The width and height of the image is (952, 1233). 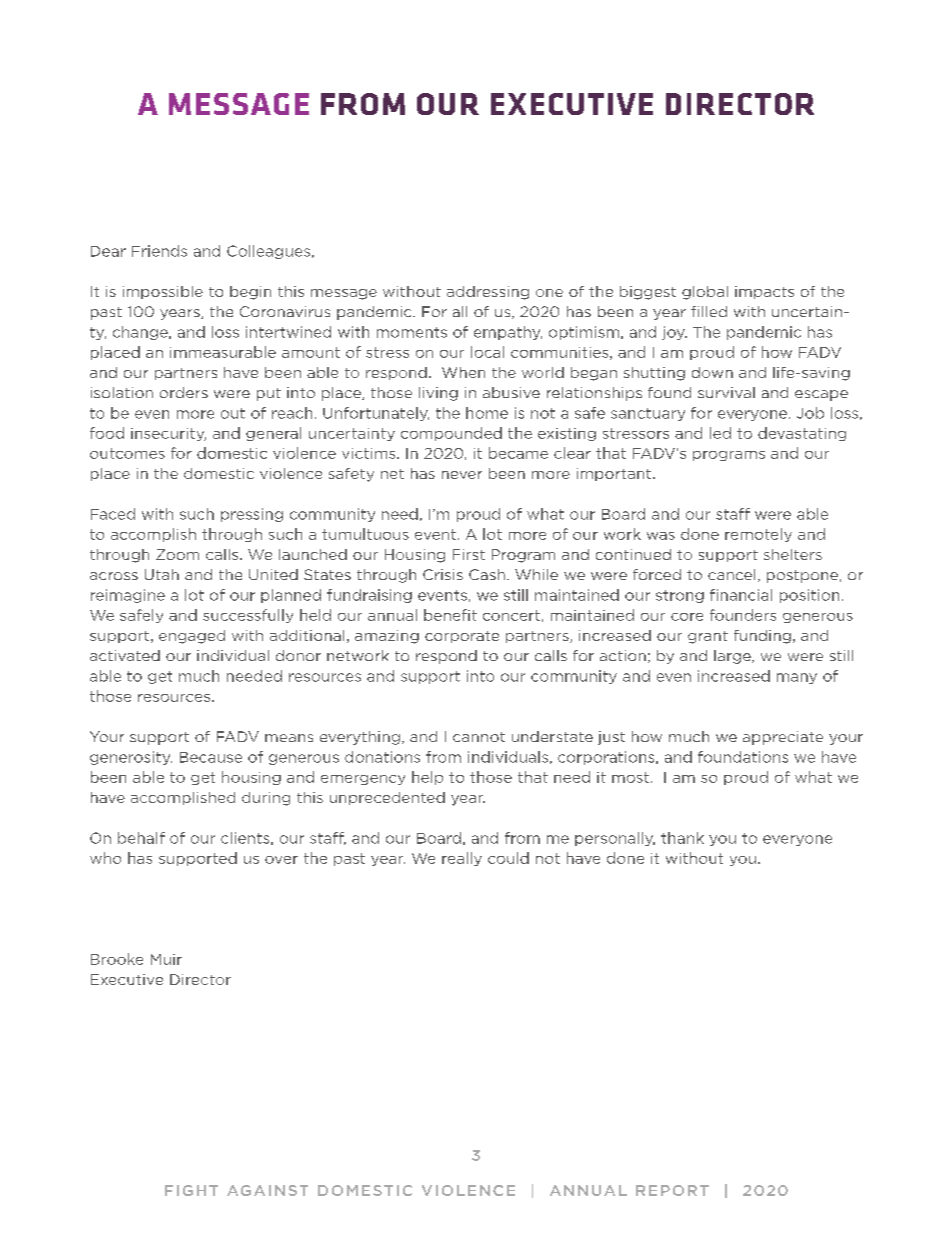 What do you see at coordinates (764, 292) in the image?
I see `impacts` at bounding box center [764, 292].
